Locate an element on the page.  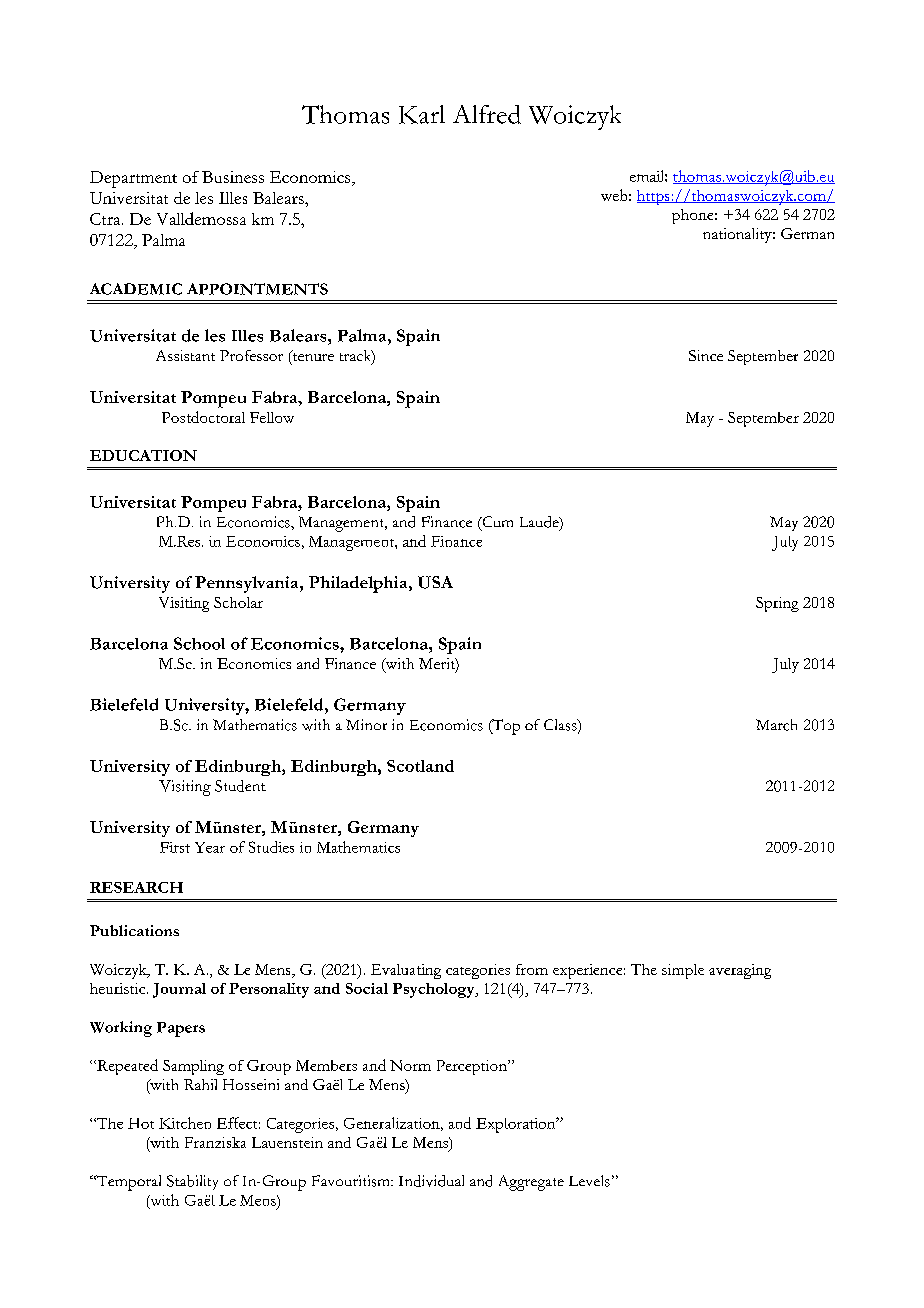
Spring is located at coordinates (777, 604).
